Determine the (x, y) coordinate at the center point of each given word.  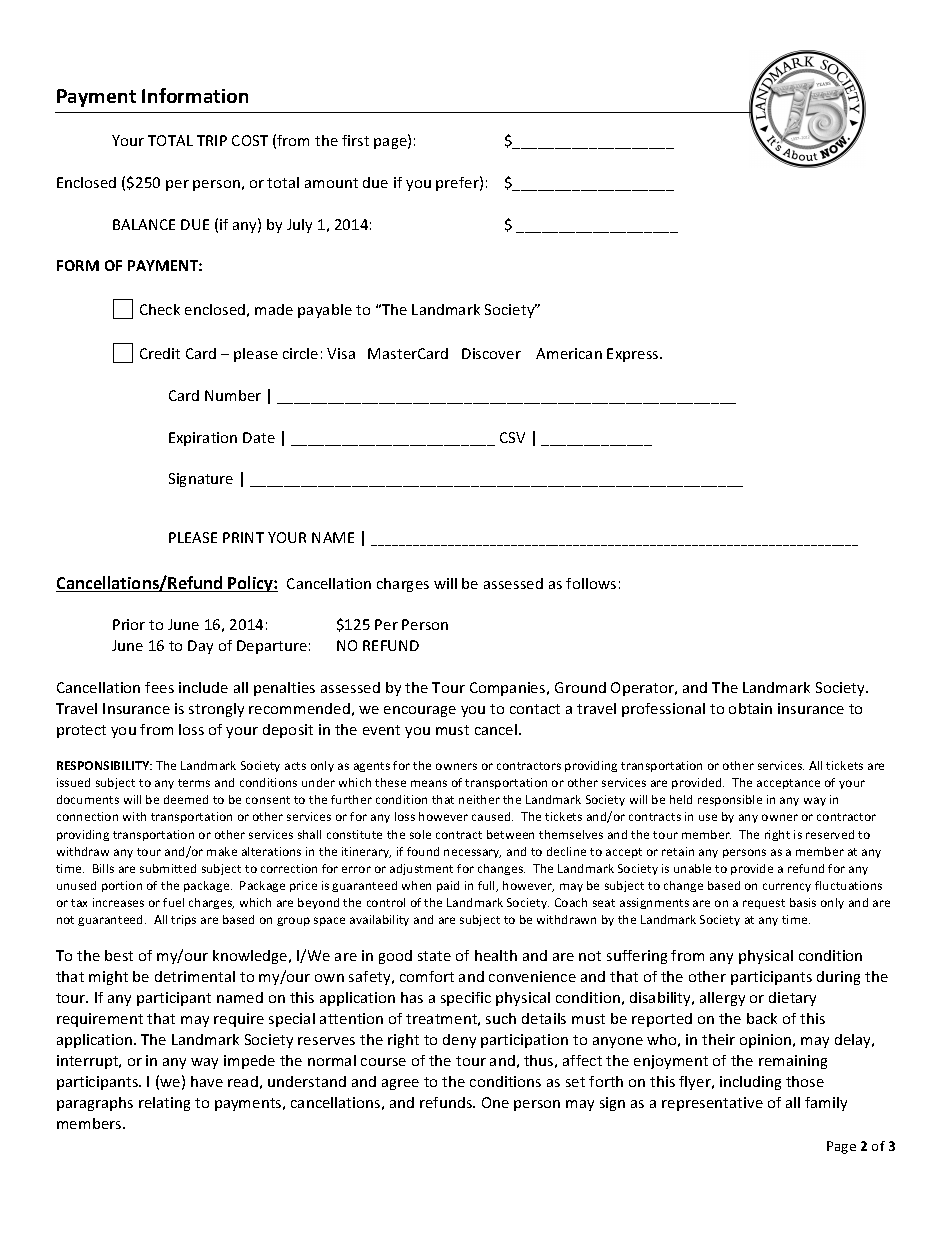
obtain (750, 708)
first (355, 140)
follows (591, 583)
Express (634, 355)
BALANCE (144, 224)
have (207, 1081)
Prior (129, 624)
